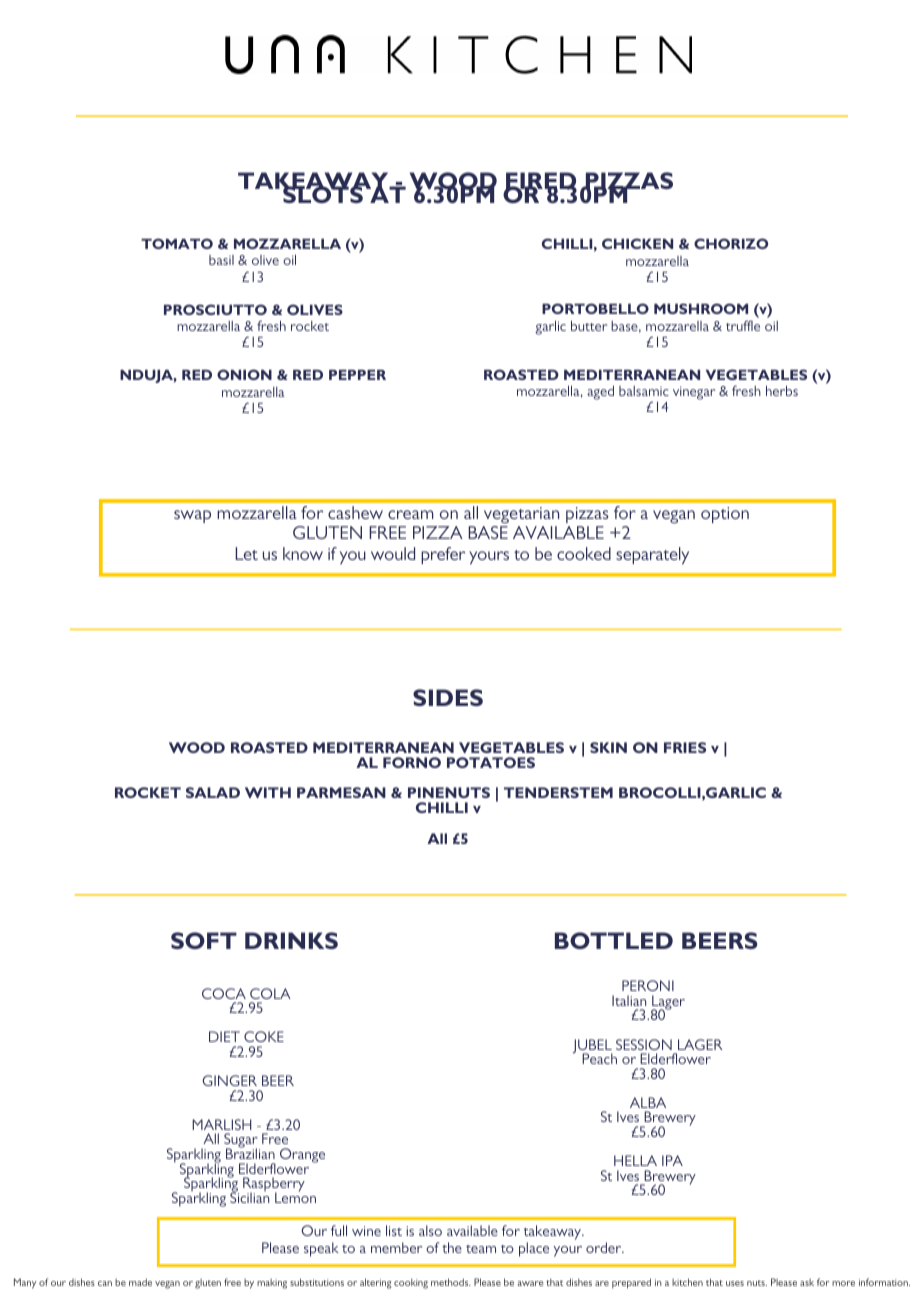 The image size is (924, 1308). Describe the element at coordinates (221, 260) in the screenshot. I see `basil` at that location.
